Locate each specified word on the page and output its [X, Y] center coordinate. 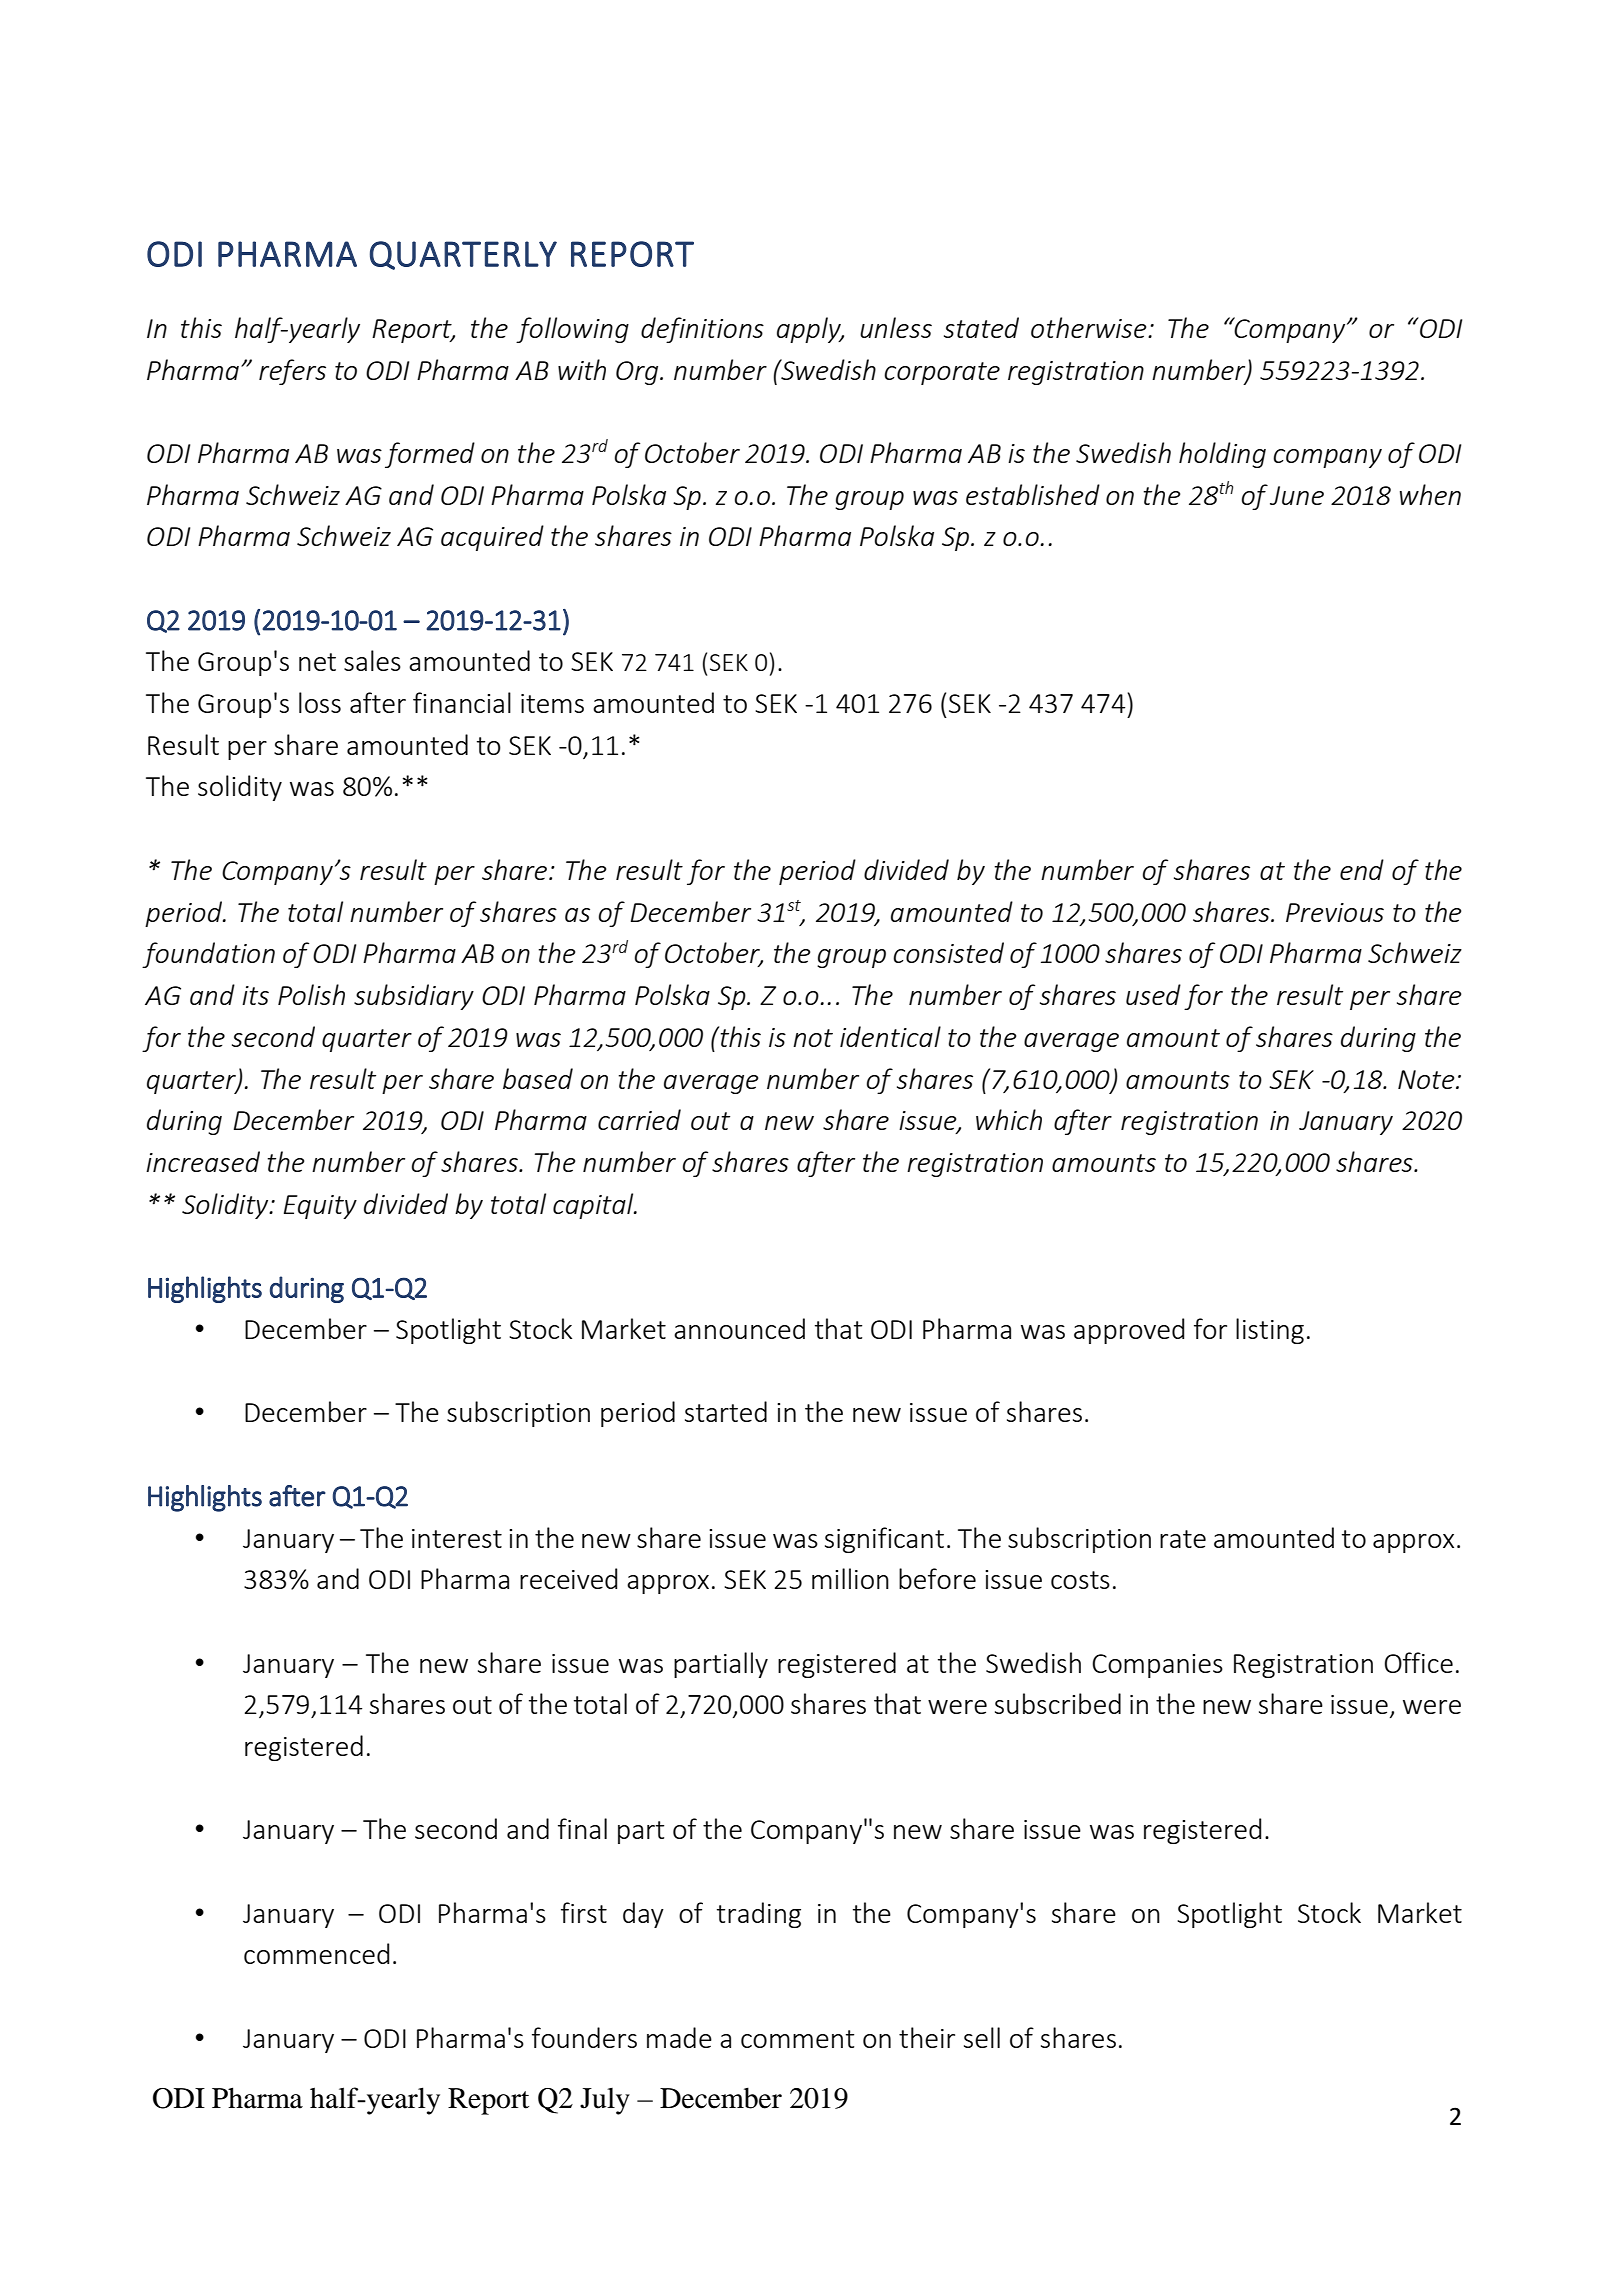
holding [1222, 455]
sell [982, 2037]
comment [797, 2039]
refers [292, 372]
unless [896, 327]
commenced [316, 1953]
